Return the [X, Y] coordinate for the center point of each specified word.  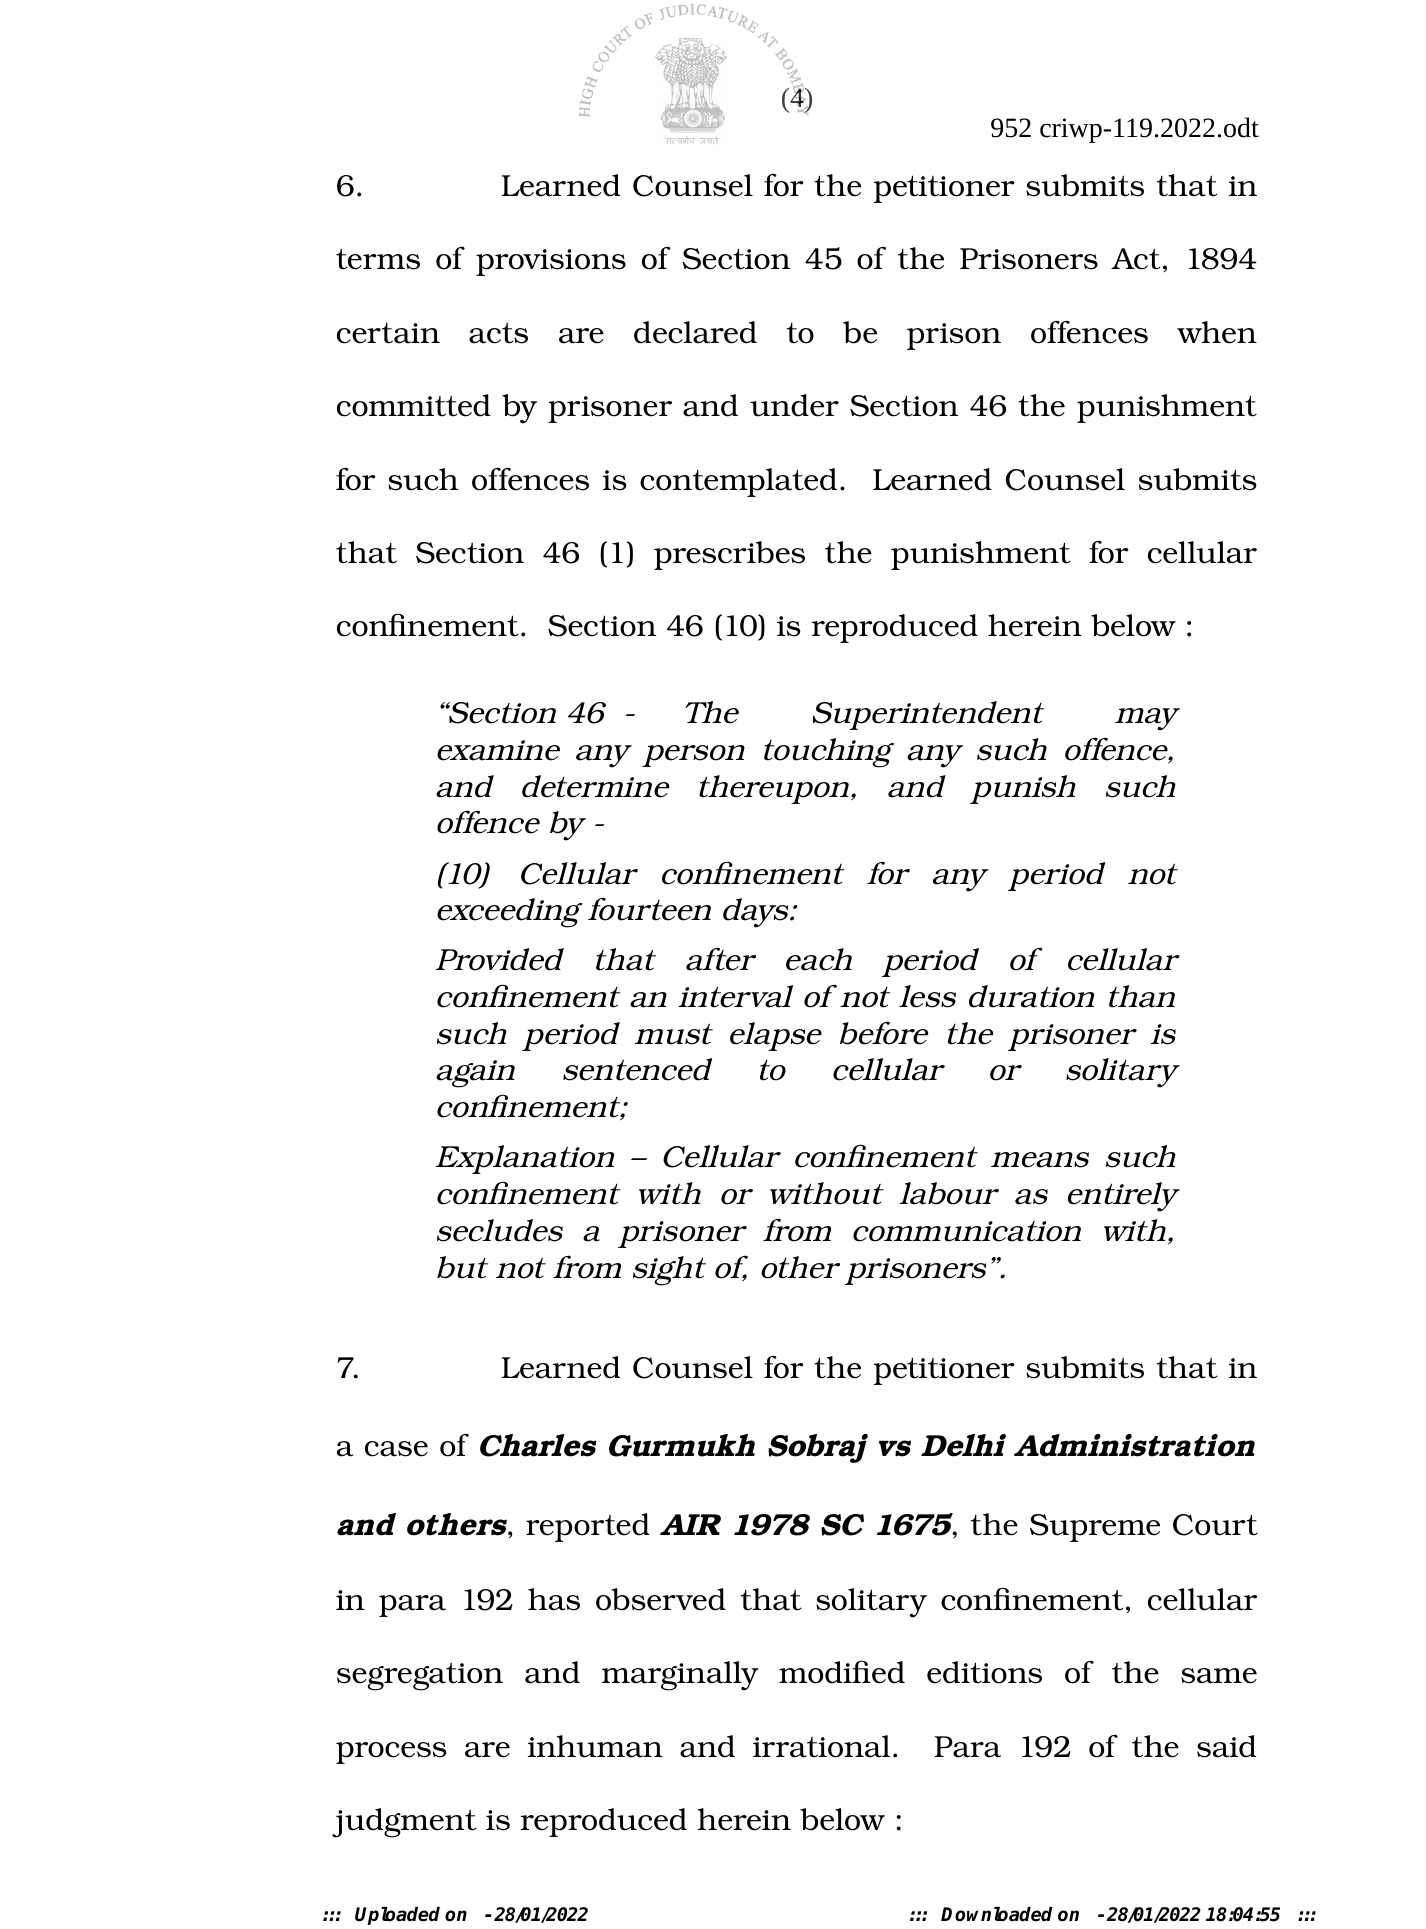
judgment [404, 1823]
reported [588, 1527]
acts [498, 333]
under [794, 405]
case [396, 1449]
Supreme [1095, 1528]
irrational [821, 1746]
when [1217, 332]
